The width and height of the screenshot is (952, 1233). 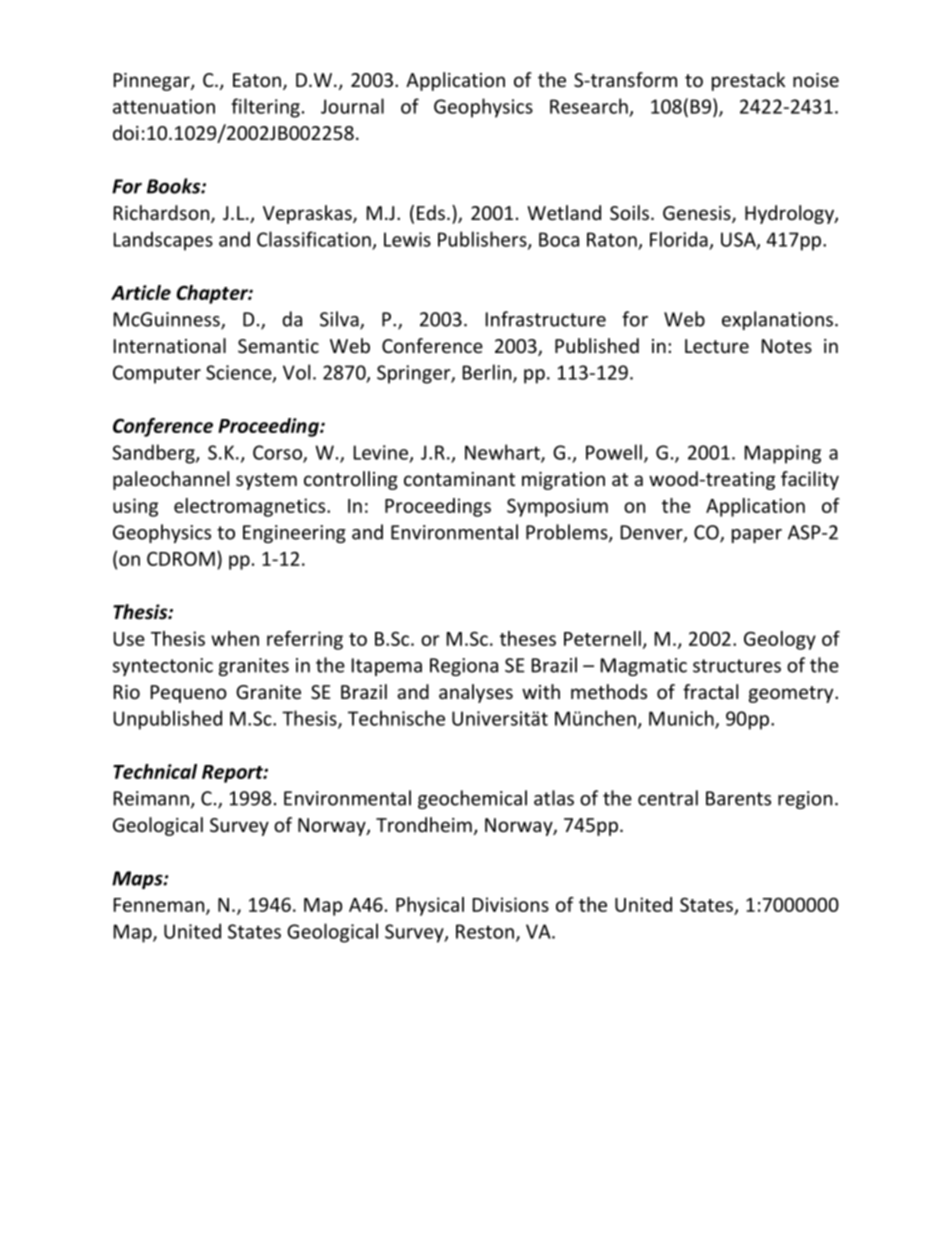 I want to click on noise, so click(x=816, y=80).
